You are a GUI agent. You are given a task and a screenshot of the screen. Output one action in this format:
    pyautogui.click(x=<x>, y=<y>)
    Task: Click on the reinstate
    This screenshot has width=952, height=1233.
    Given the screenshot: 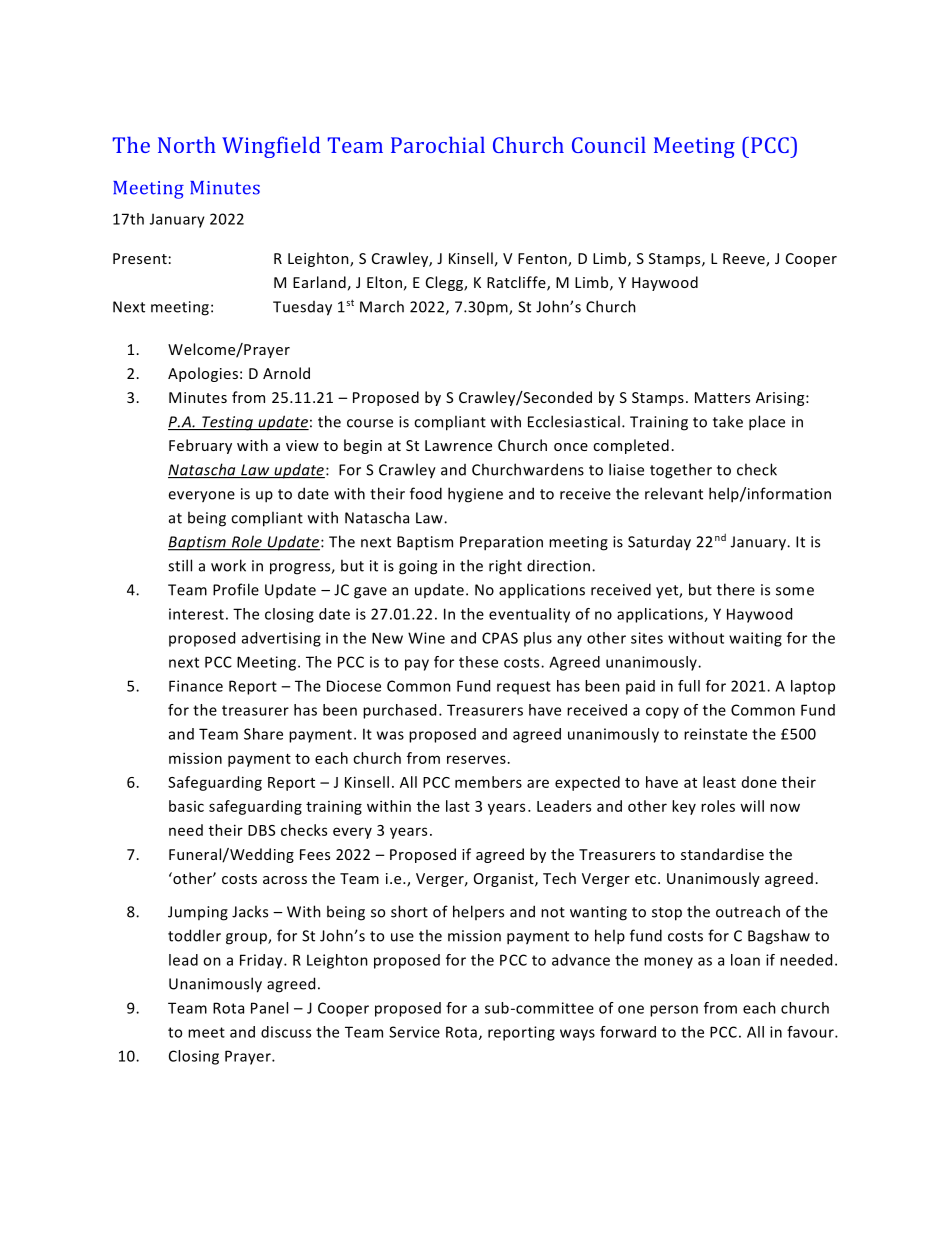 What is the action you would take?
    pyautogui.click(x=715, y=734)
